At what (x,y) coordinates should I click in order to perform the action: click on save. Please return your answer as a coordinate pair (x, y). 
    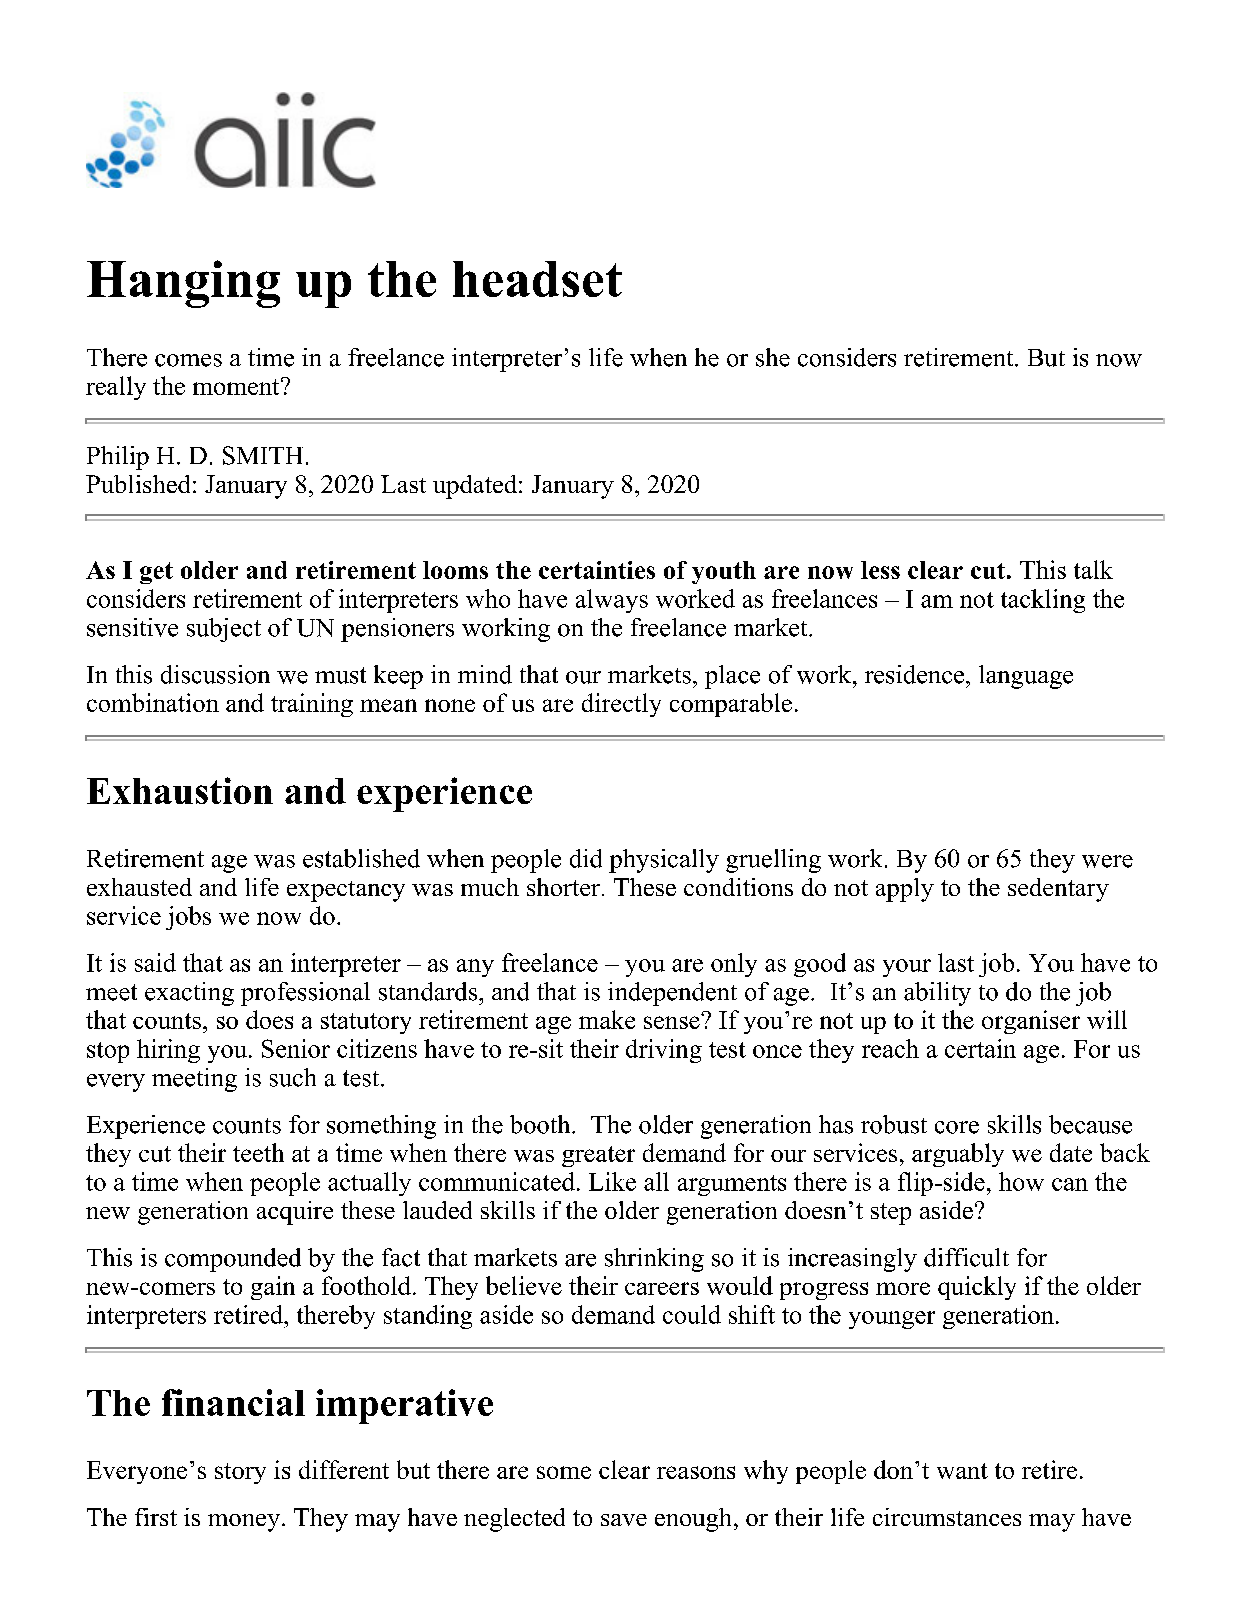
    Looking at the image, I should click on (624, 1520).
